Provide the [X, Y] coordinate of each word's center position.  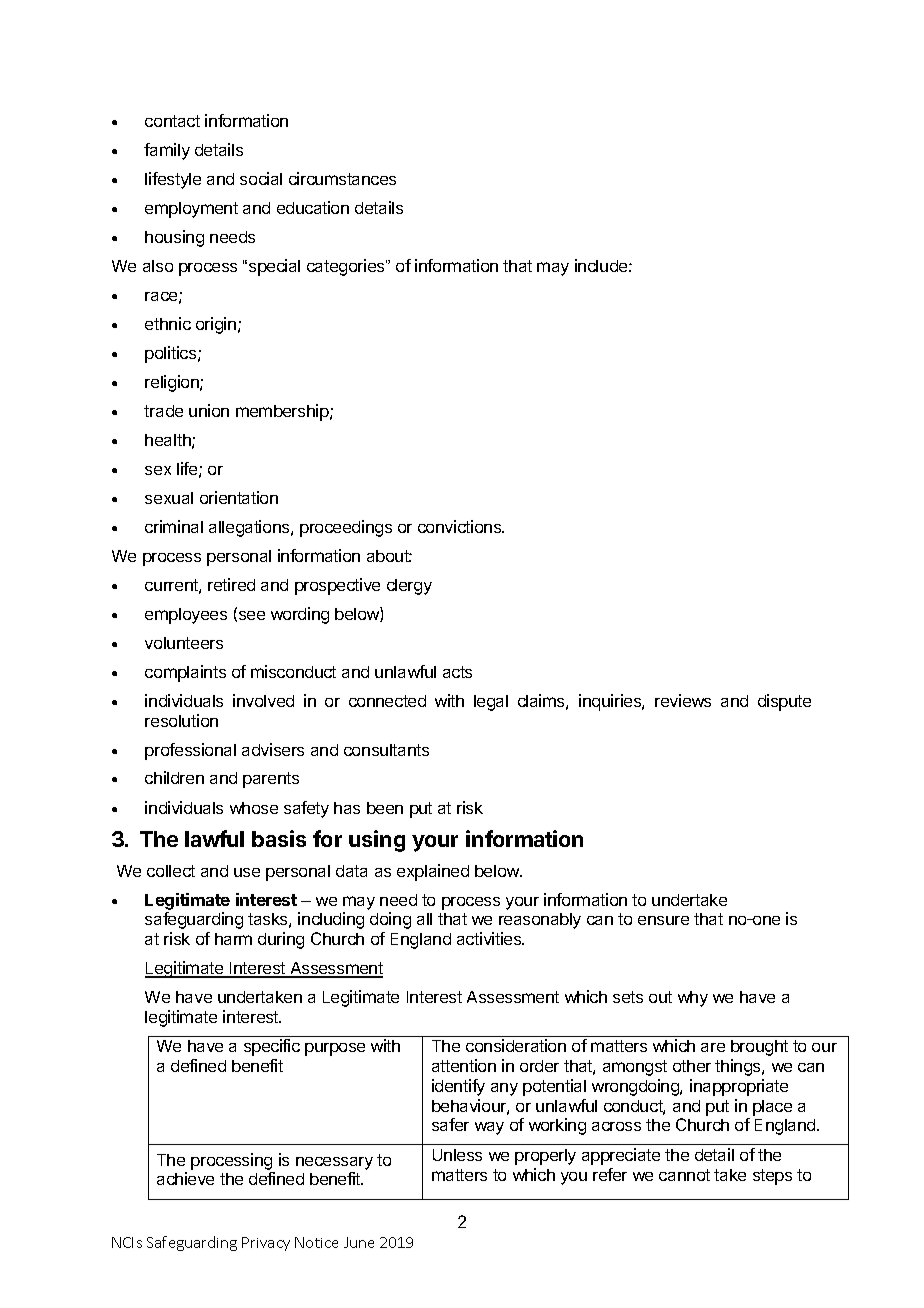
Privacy [266, 1244]
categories [347, 267]
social [261, 178]
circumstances [342, 178]
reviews [683, 700]
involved [263, 700]
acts [457, 672]
